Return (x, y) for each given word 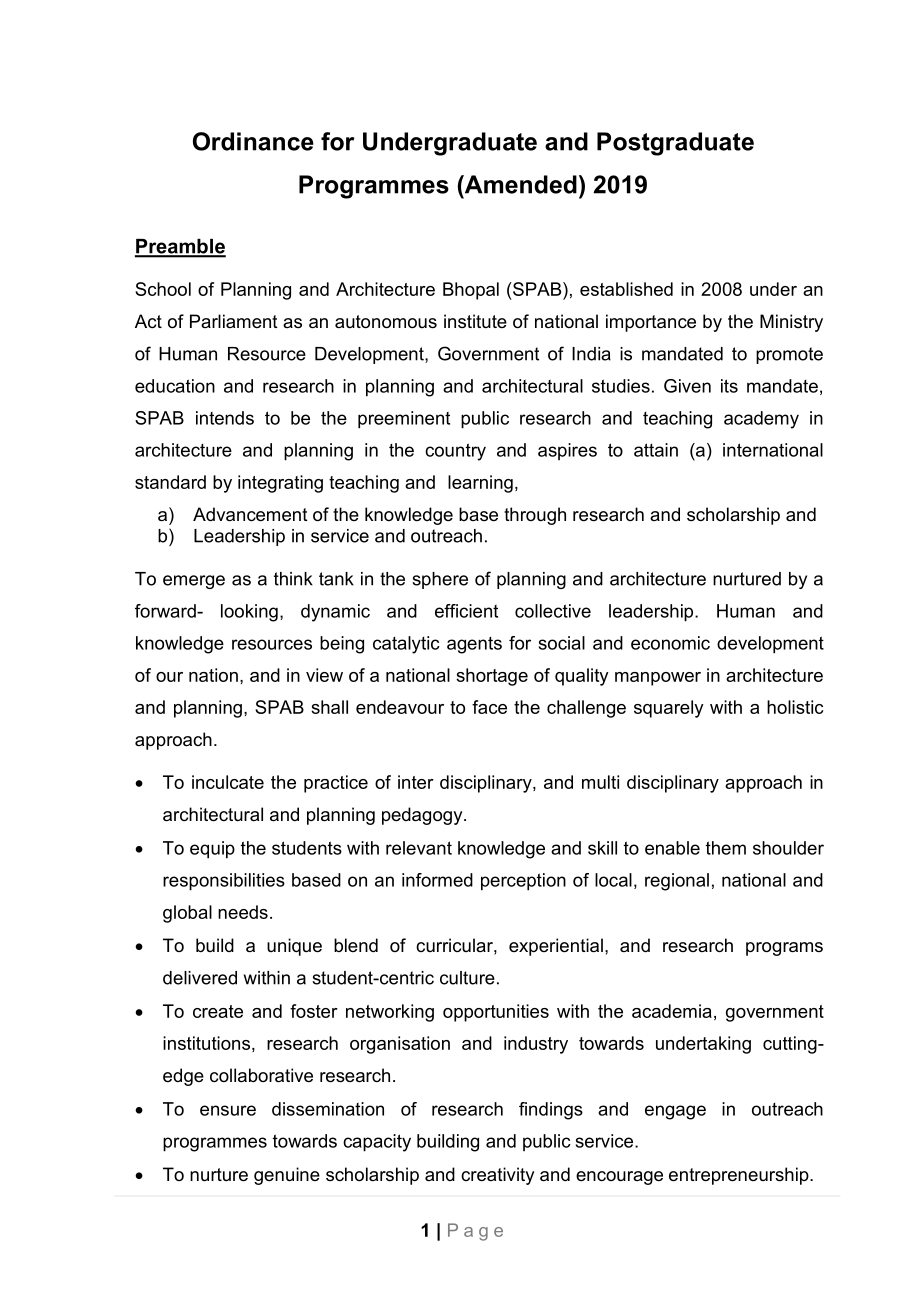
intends (225, 418)
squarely (669, 709)
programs (784, 949)
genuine (287, 1176)
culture (467, 978)
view (324, 675)
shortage (492, 677)
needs (243, 912)
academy (761, 420)
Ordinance (253, 141)
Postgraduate (675, 144)
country (455, 452)
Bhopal (471, 291)
